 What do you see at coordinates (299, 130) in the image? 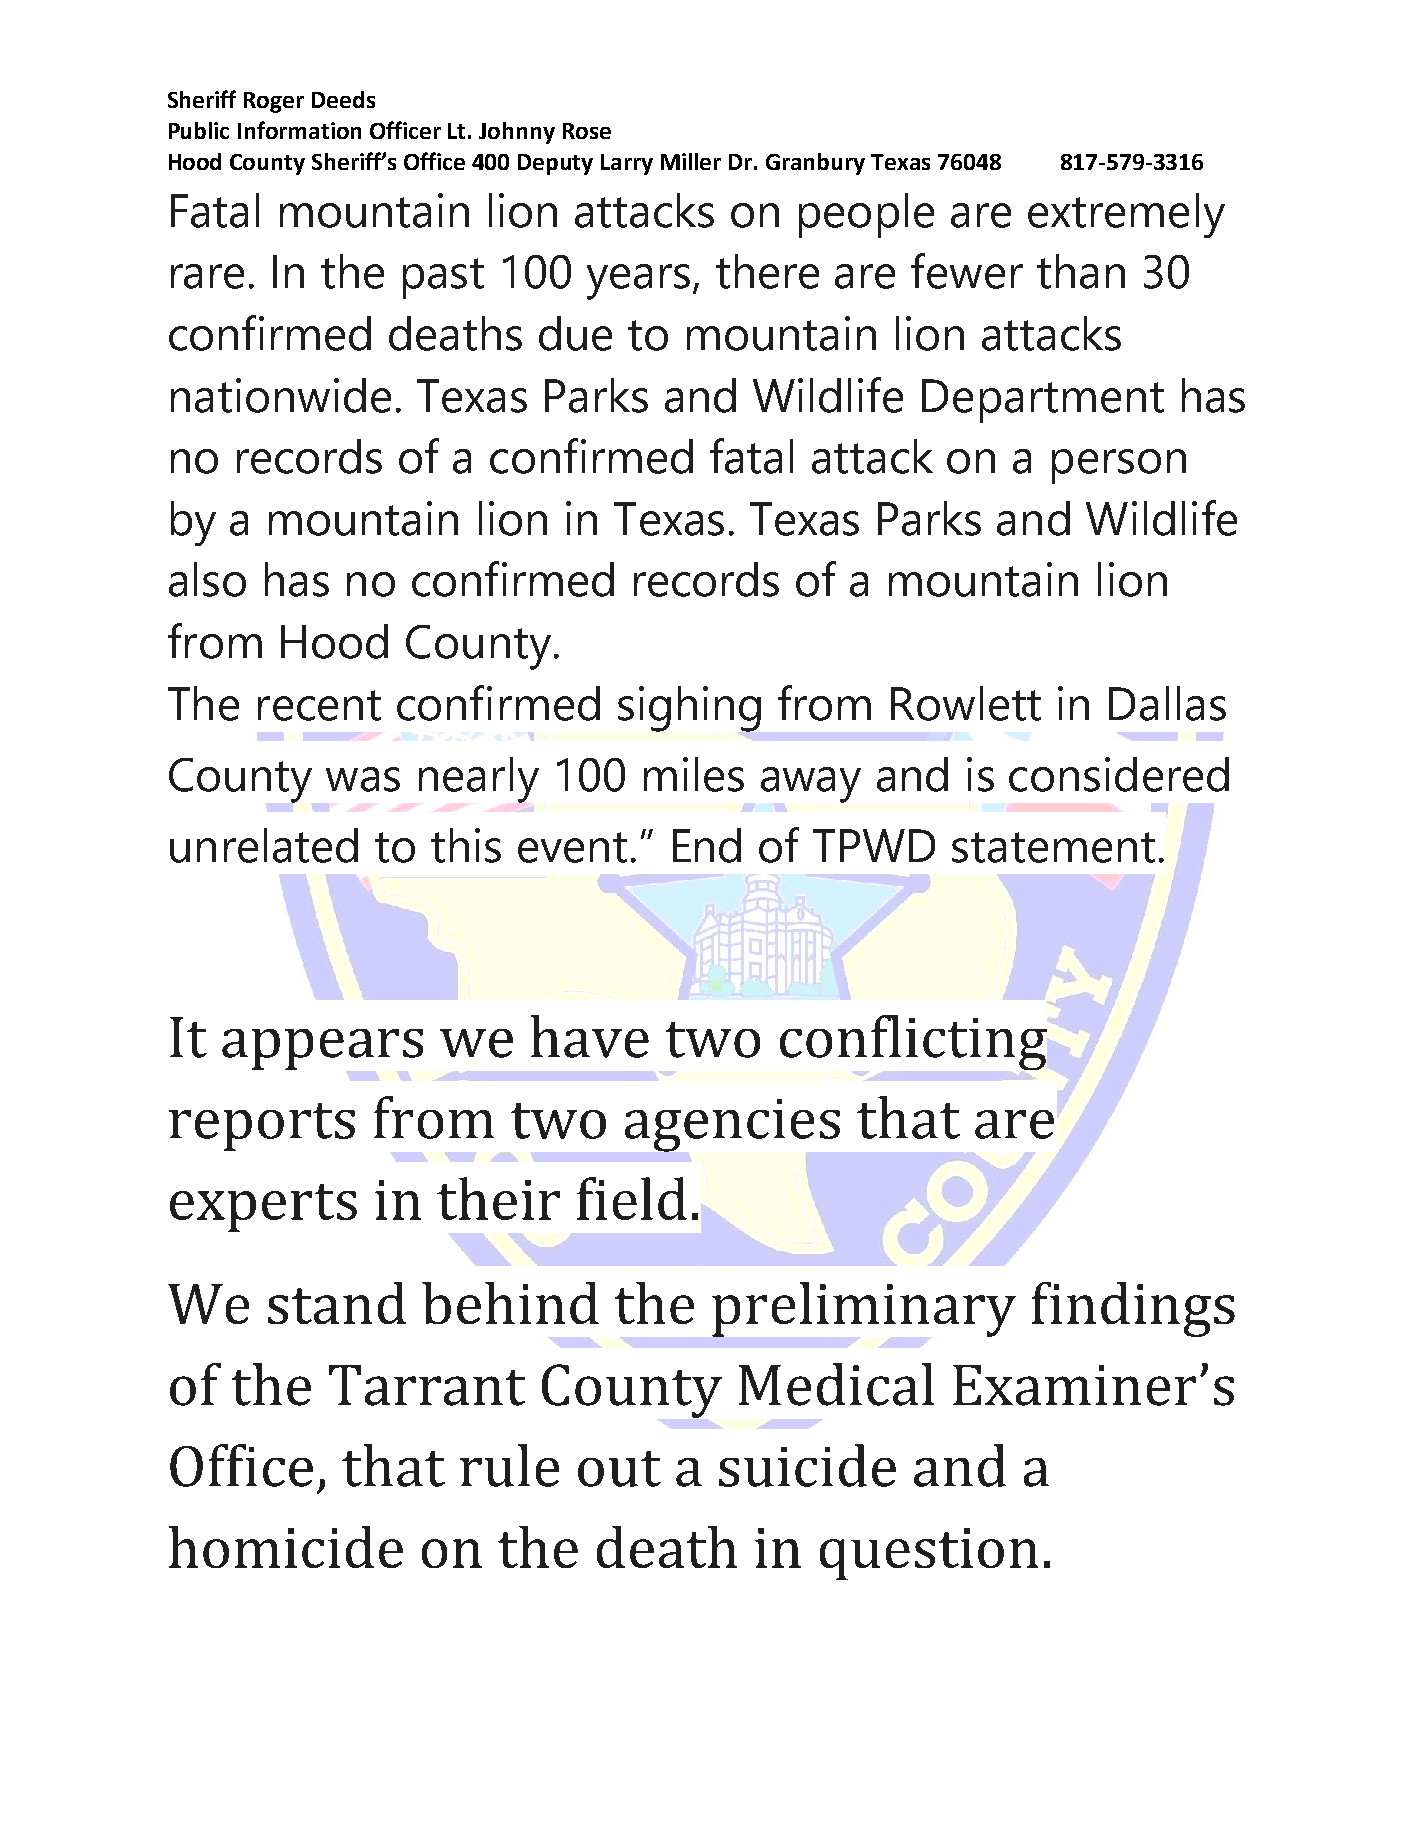
I see `Information` at bounding box center [299, 130].
